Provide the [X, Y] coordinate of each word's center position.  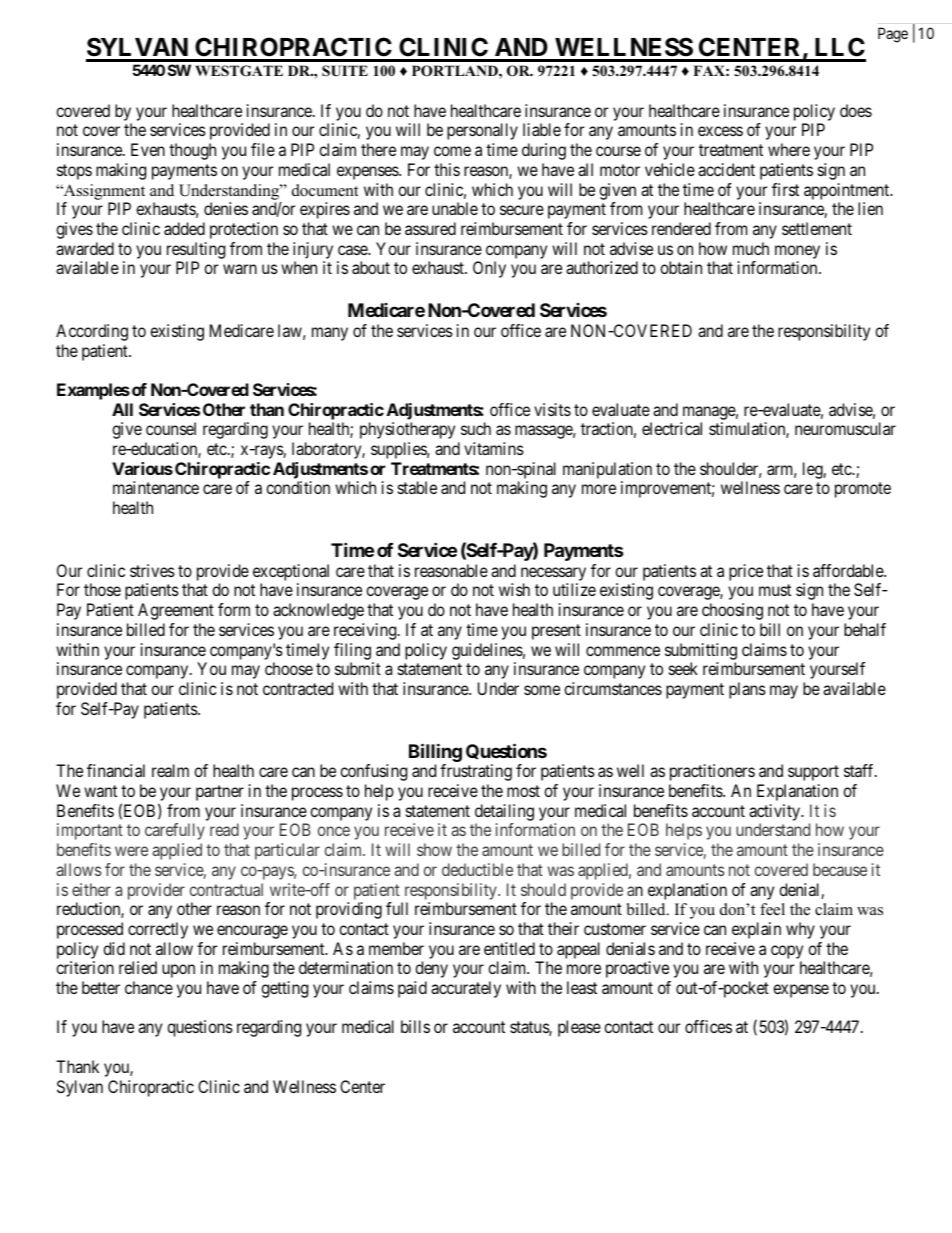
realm [170, 770]
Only [489, 269]
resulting [196, 250]
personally [482, 131]
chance [149, 987]
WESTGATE [239, 71]
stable [417, 487]
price [746, 572]
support [813, 773]
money [797, 252]
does [856, 110]
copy [787, 952]
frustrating [476, 772]
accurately [466, 989]
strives [152, 570]
